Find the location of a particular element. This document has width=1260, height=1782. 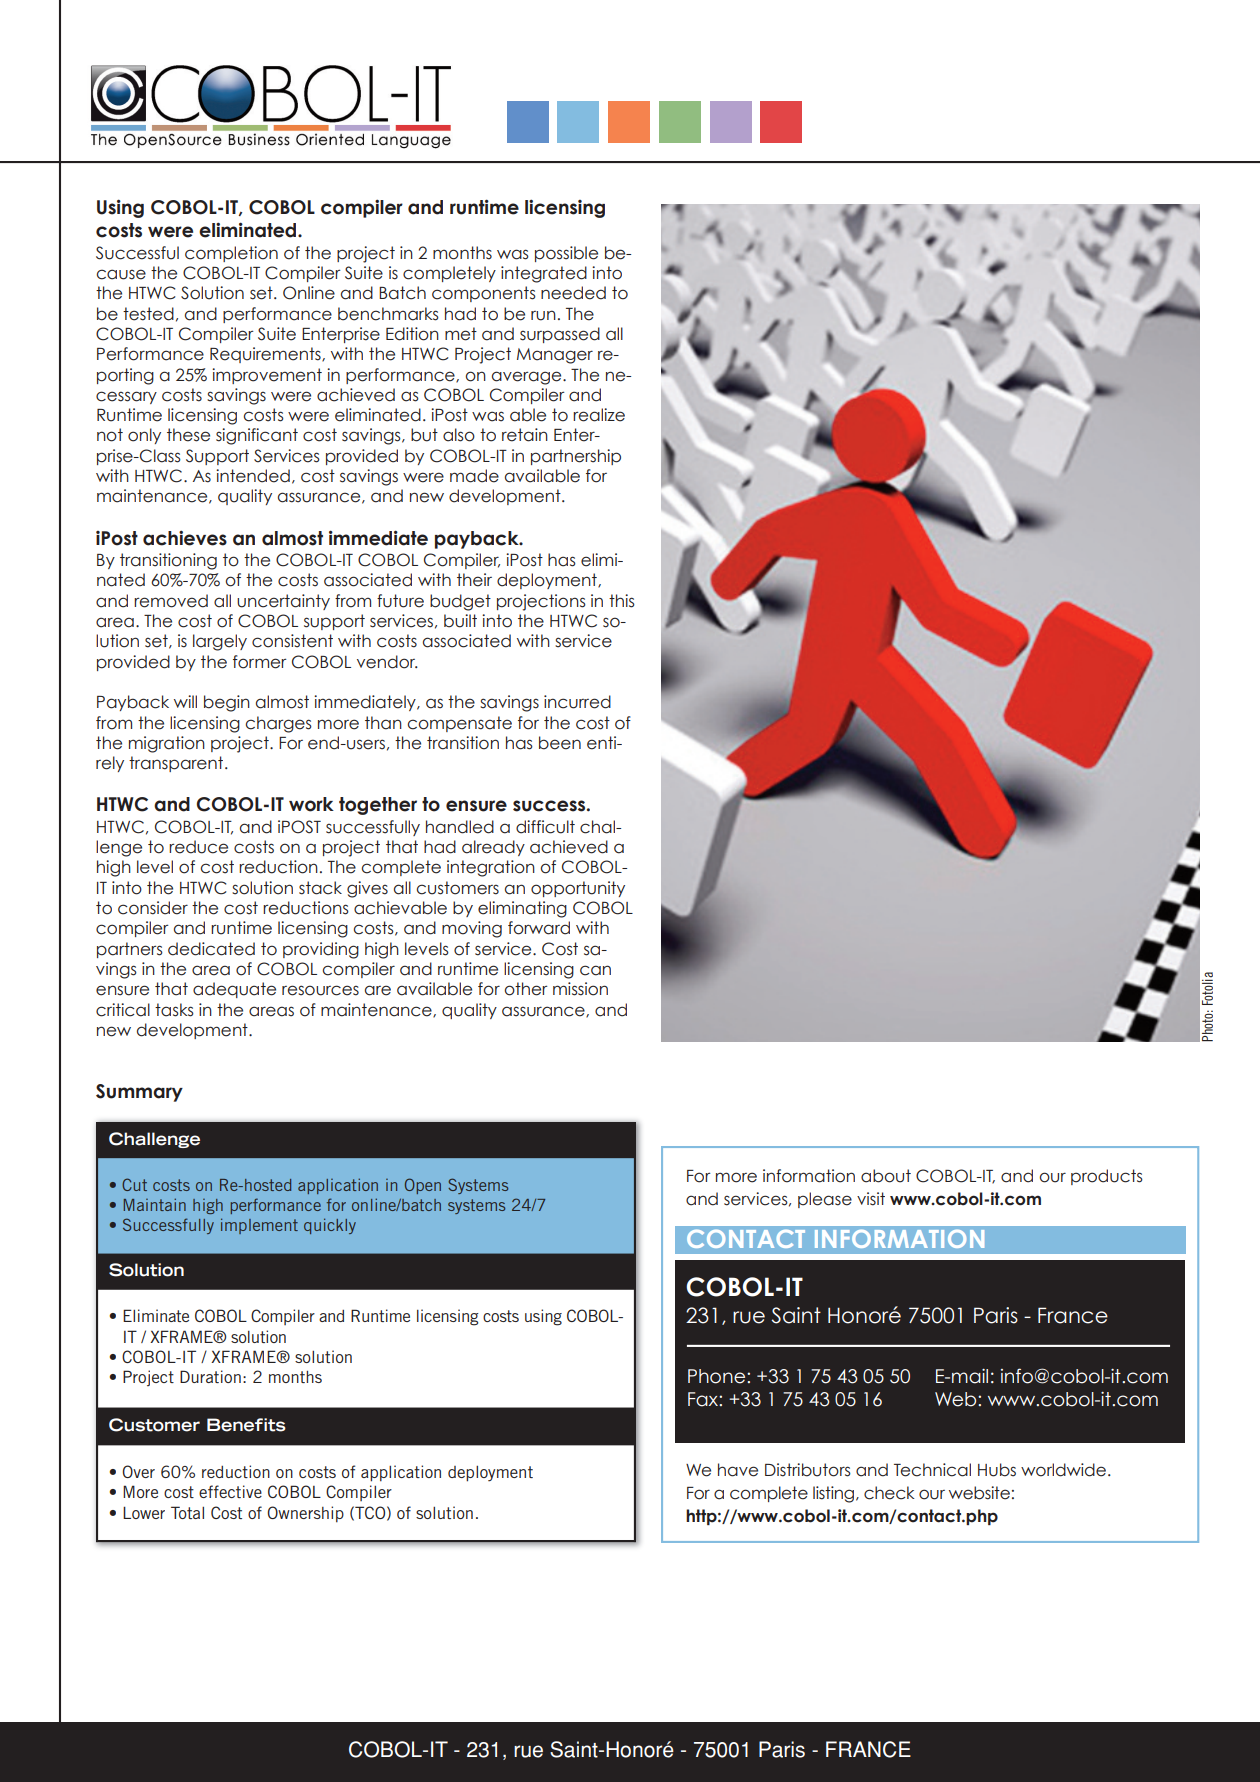

about is located at coordinates (886, 1176).
